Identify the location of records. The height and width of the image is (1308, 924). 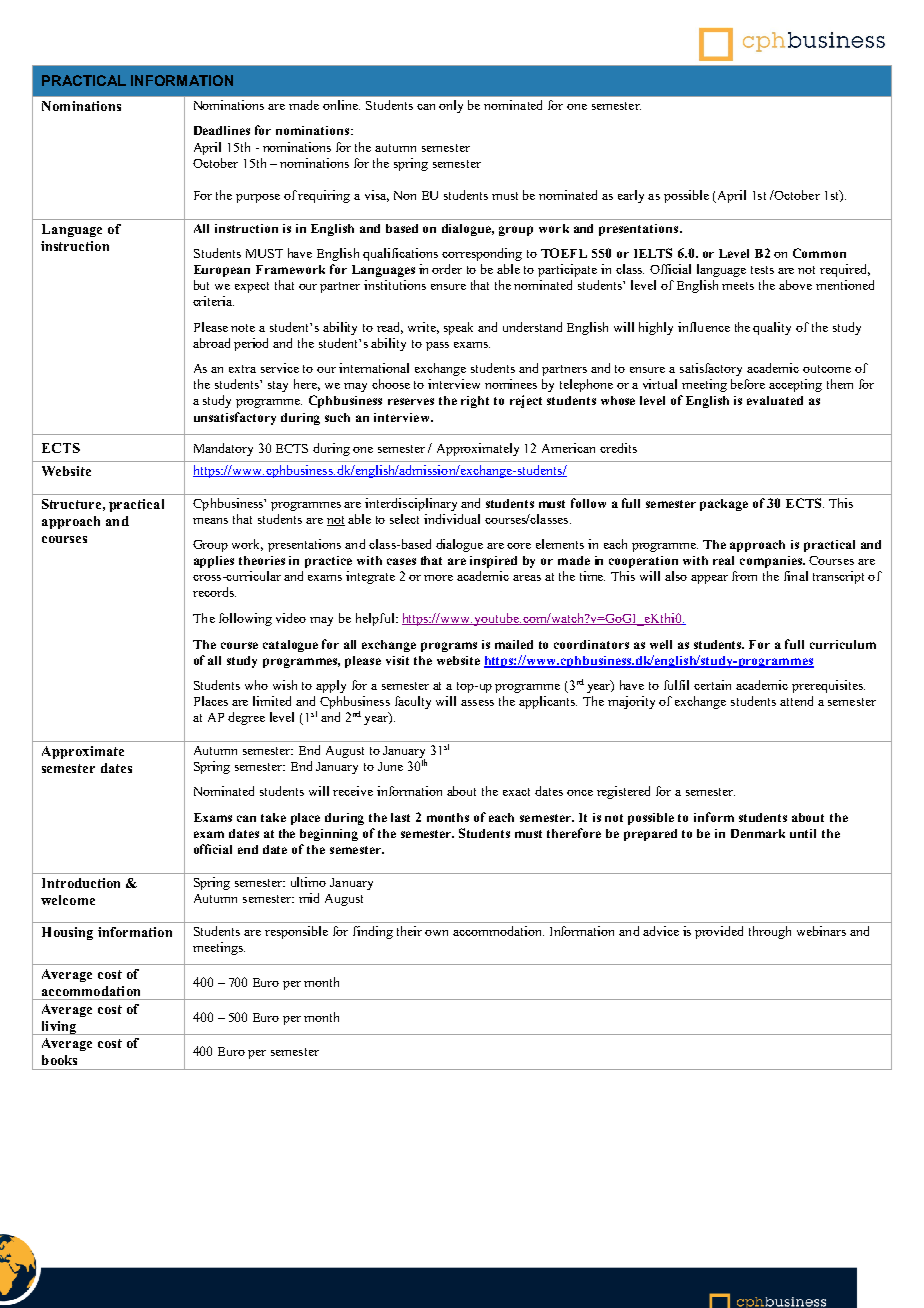
(214, 592).
